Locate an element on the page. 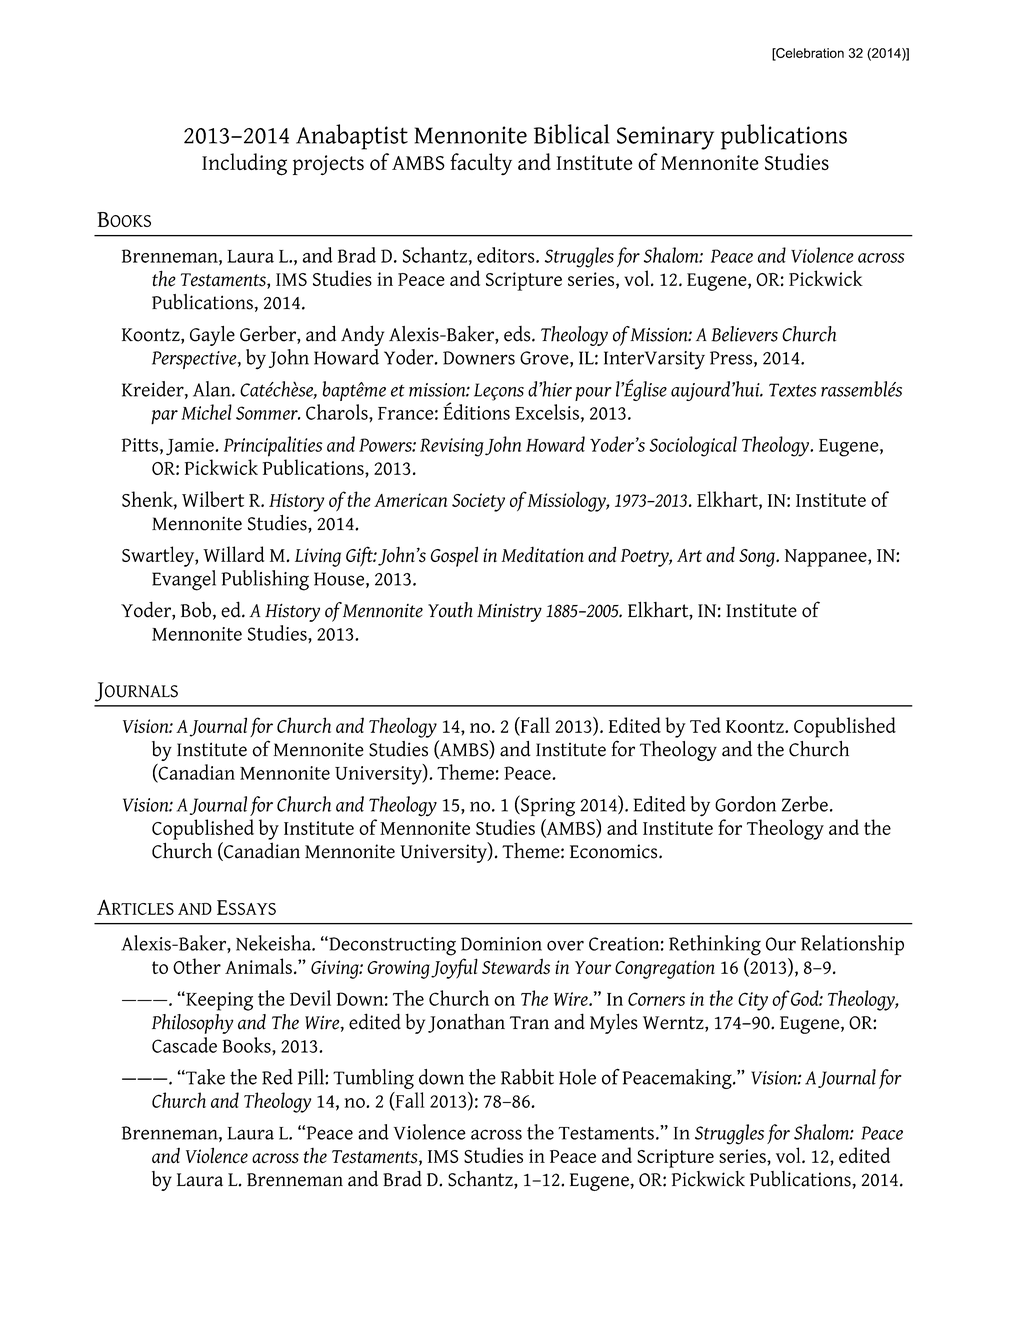  Cascade is located at coordinates (184, 1045).
